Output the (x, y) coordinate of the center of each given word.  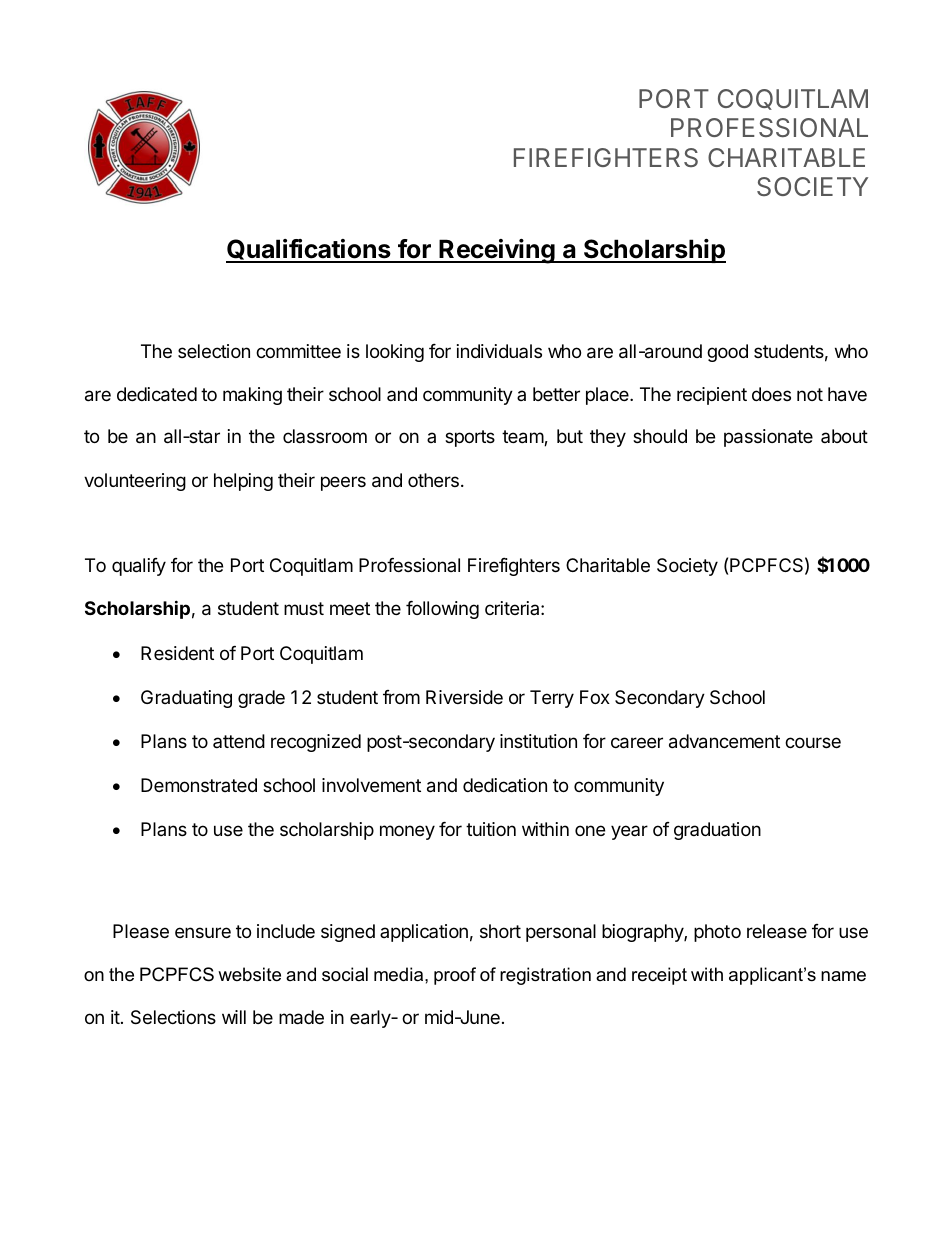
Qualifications (309, 250)
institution (538, 741)
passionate (768, 438)
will (234, 1017)
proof (455, 976)
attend (239, 741)
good (727, 353)
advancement (724, 741)
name (843, 976)
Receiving (497, 251)
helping (243, 482)
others (433, 480)
